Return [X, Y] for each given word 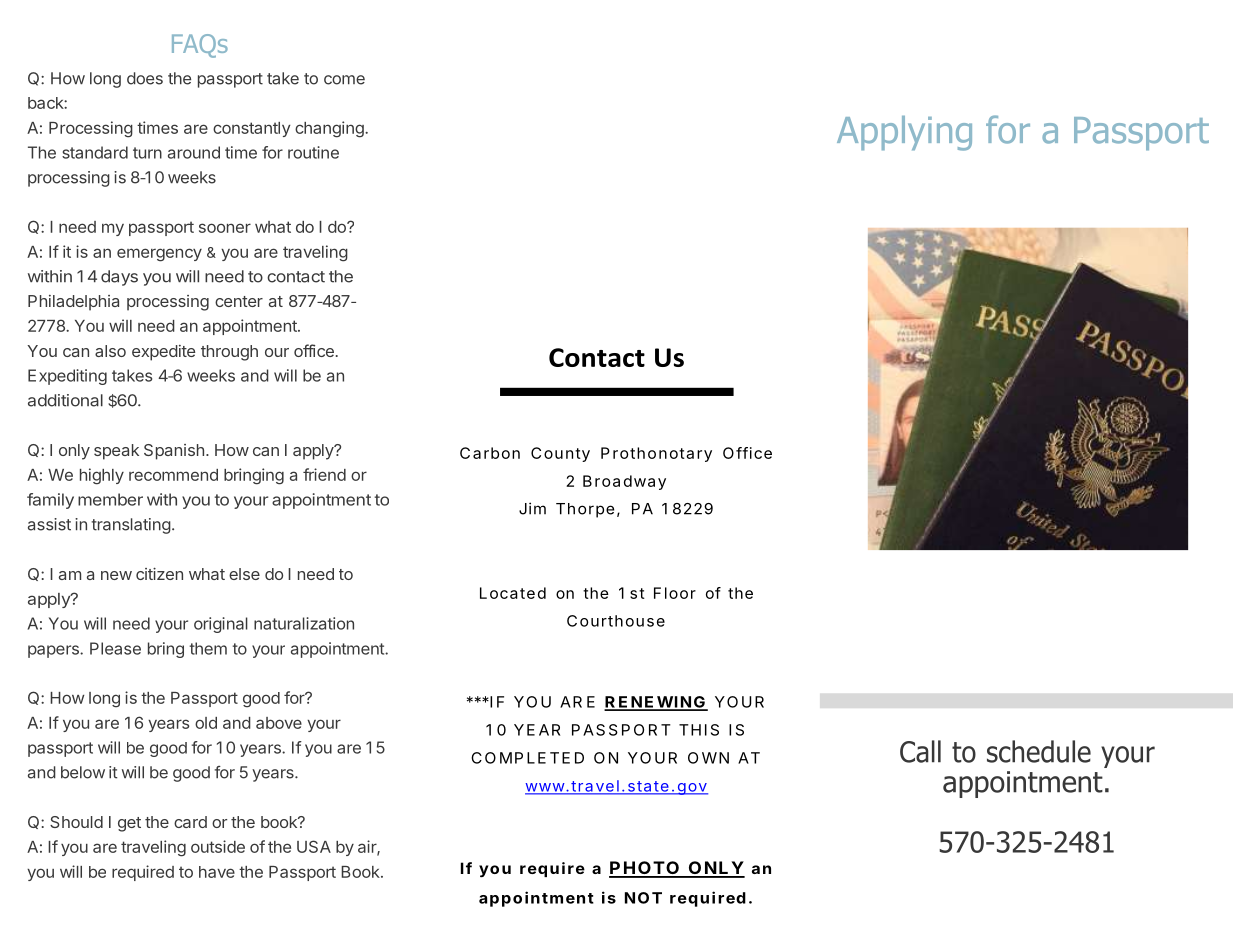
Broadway [624, 482]
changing [330, 129]
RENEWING [655, 703]
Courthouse [616, 621]
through [229, 353]
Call [920, 751]
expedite [163, 353]
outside [218, 846]
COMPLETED [527, 758]
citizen [159, 573]
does [145, 78]
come [344, 80]
